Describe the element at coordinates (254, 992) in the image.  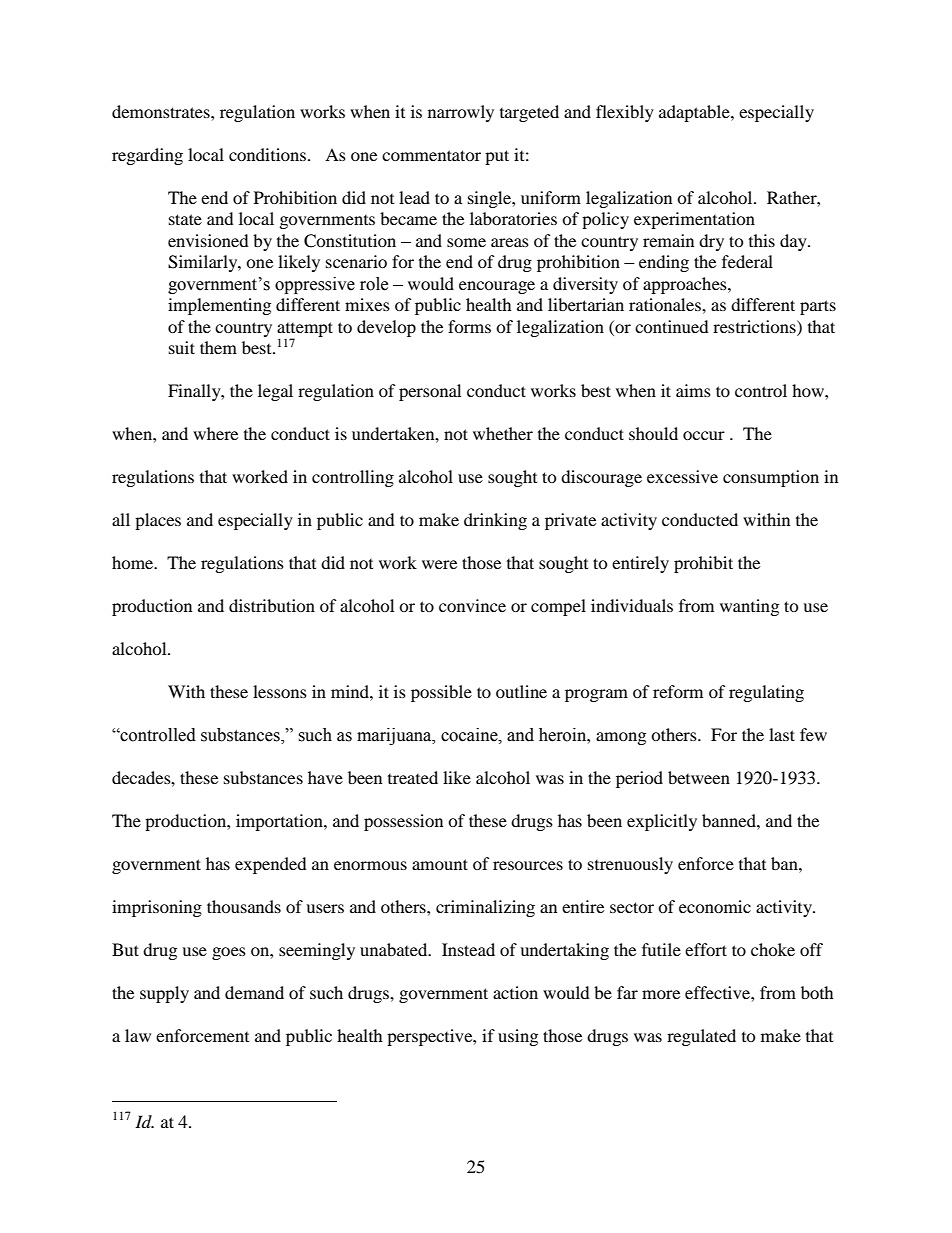
I see `demand` at that location.
